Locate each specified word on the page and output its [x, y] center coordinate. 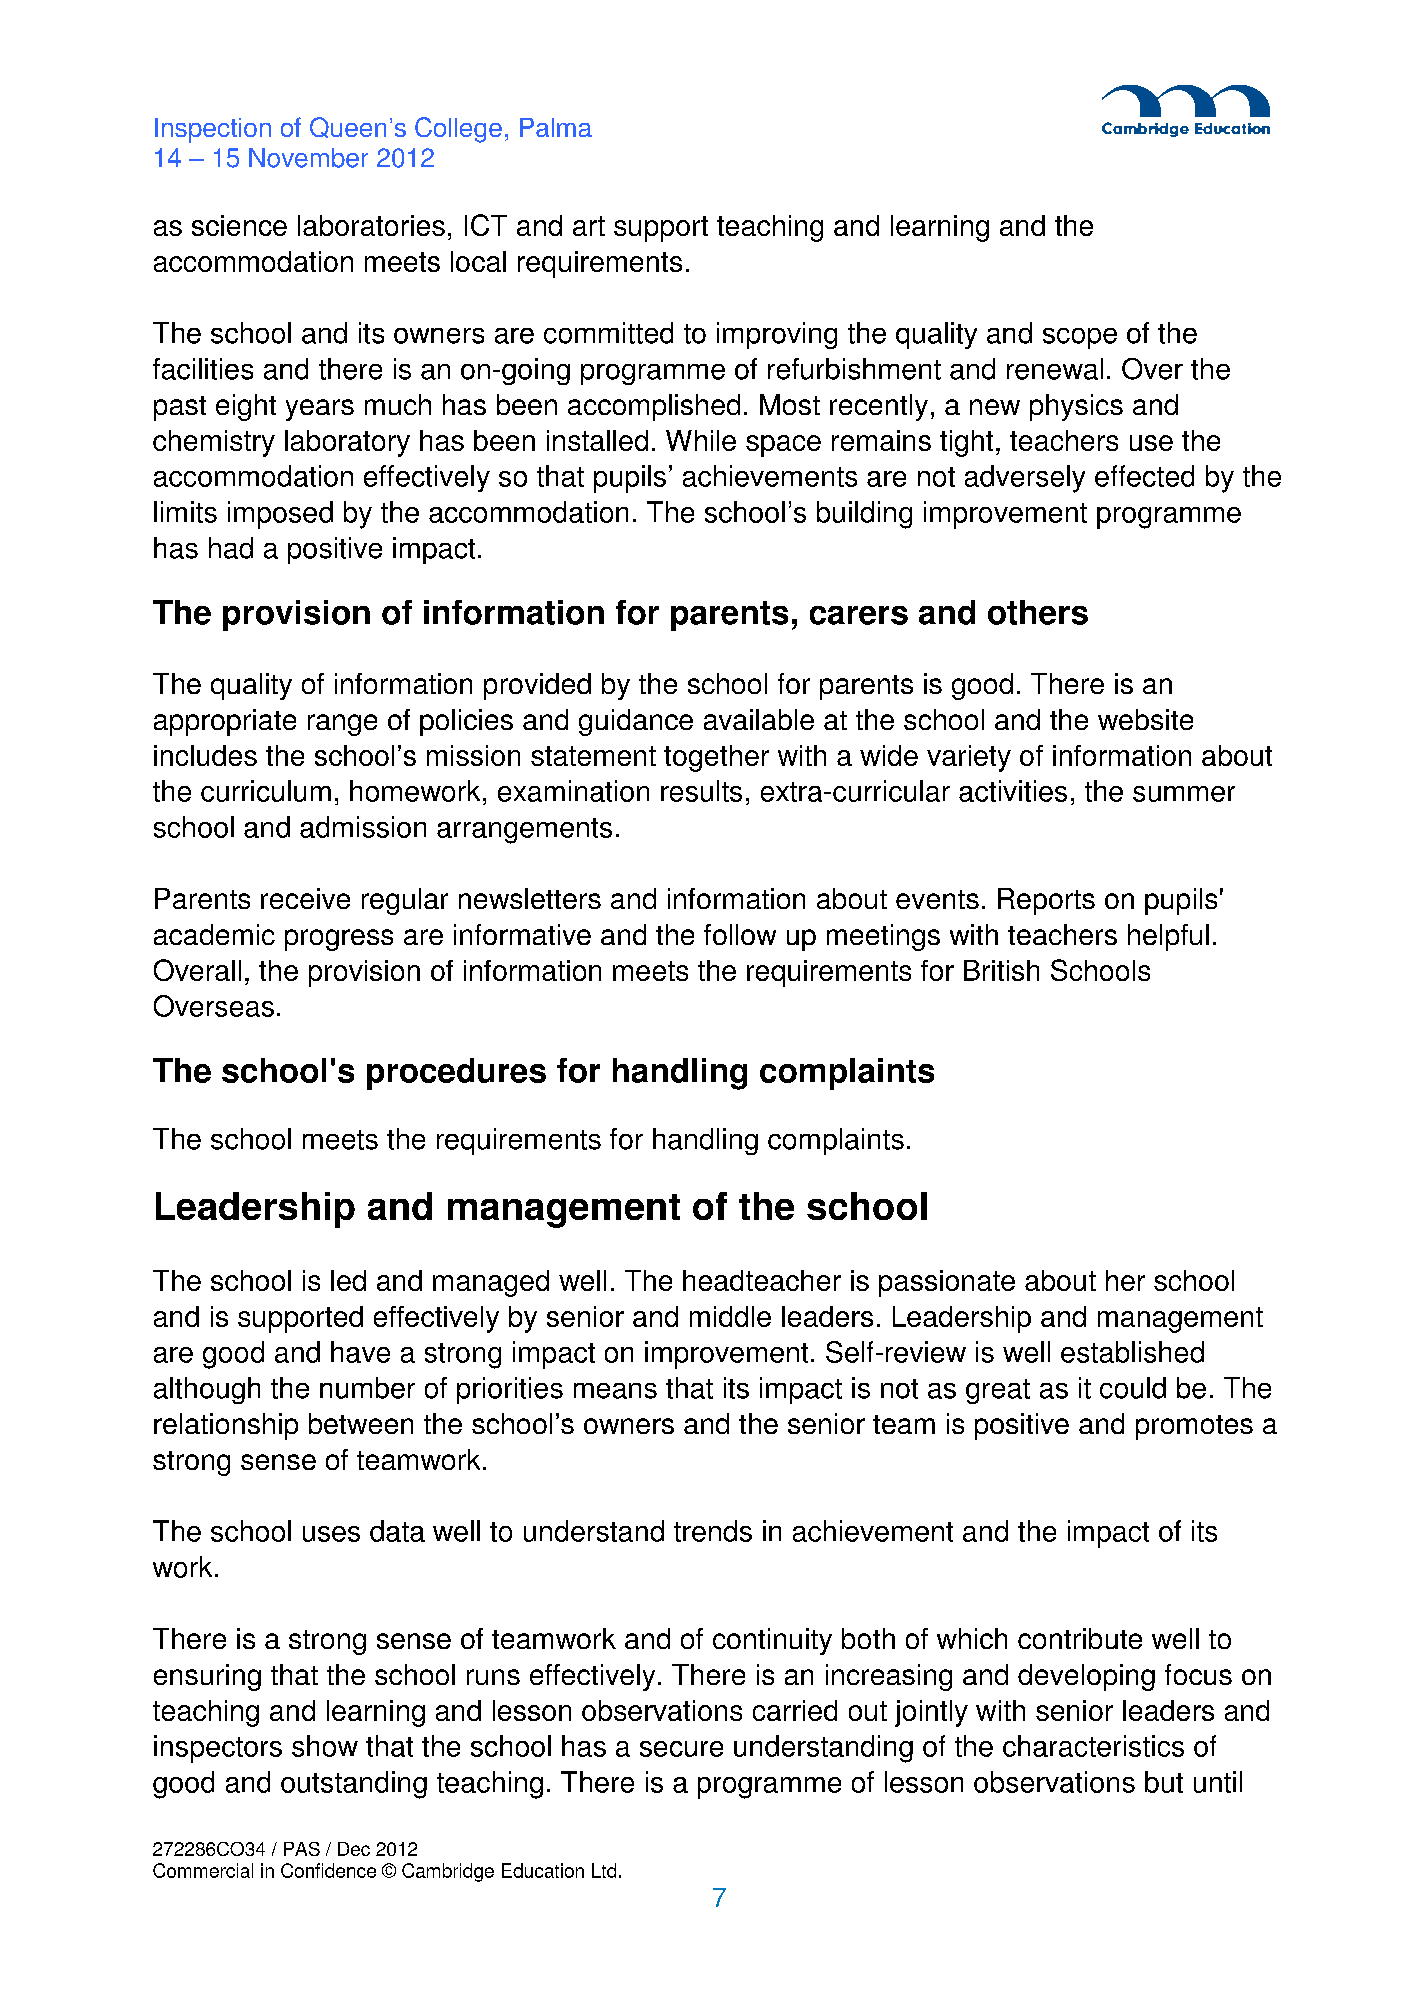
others [1038, 612]
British [1001, 970]
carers [859, 615]
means [615, 1391]
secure [681, 1749]
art [589, 226]
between [361, 1423]
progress [339, 940]
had [231, 548]
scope [1080, 338]
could [1133, 1388]
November [308, 158]
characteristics [1093, 1746]
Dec [354, 1849]
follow [740, 934]
